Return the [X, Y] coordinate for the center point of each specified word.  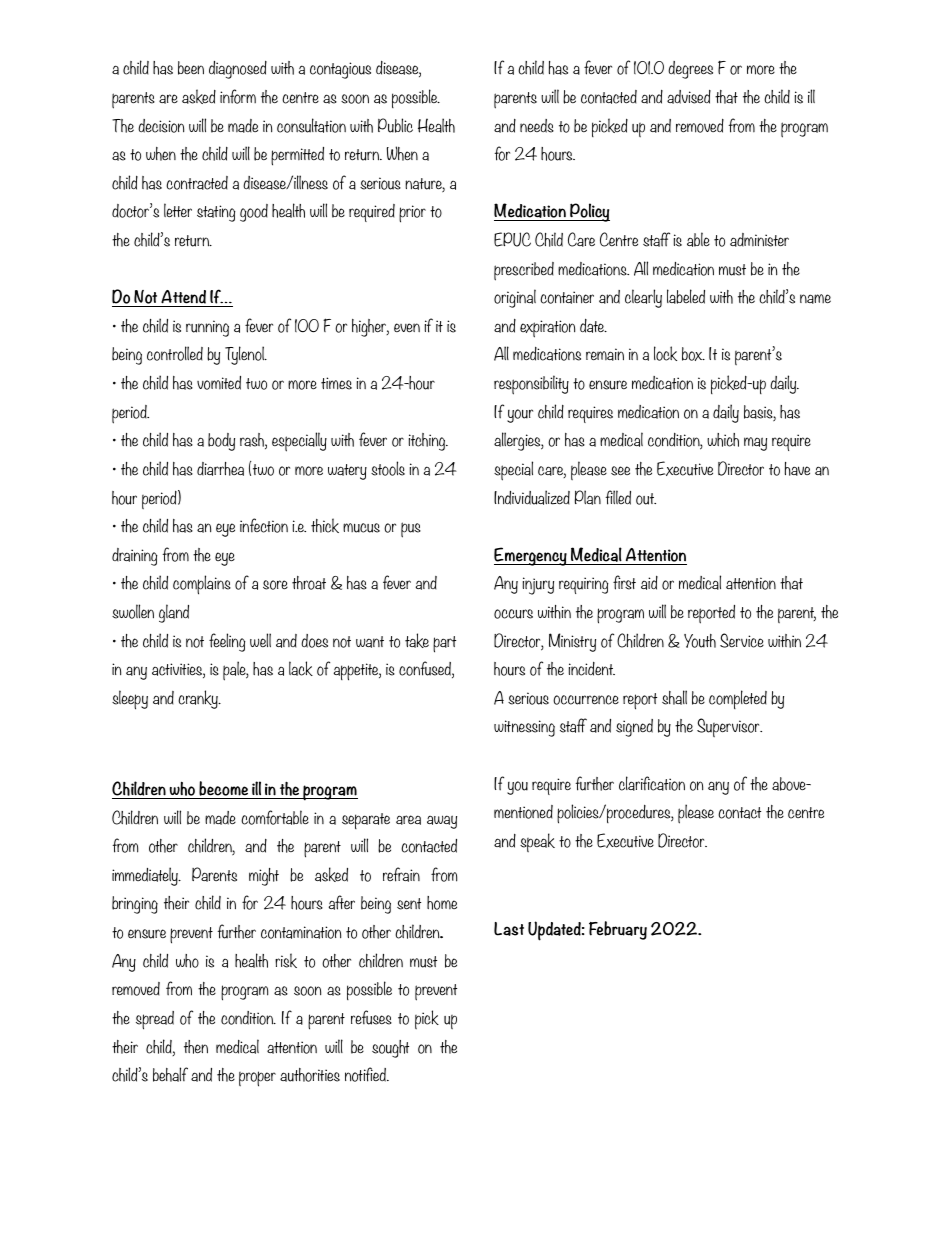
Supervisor [729, 727]
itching [428, 442]
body [221, 442]
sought [390, 1049]
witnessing [524, 728]
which [723, 440]
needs [537, 126]
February [618, 930]
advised [689, 97]
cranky [199, 699]
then [196, 1047]
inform [238, 96]
